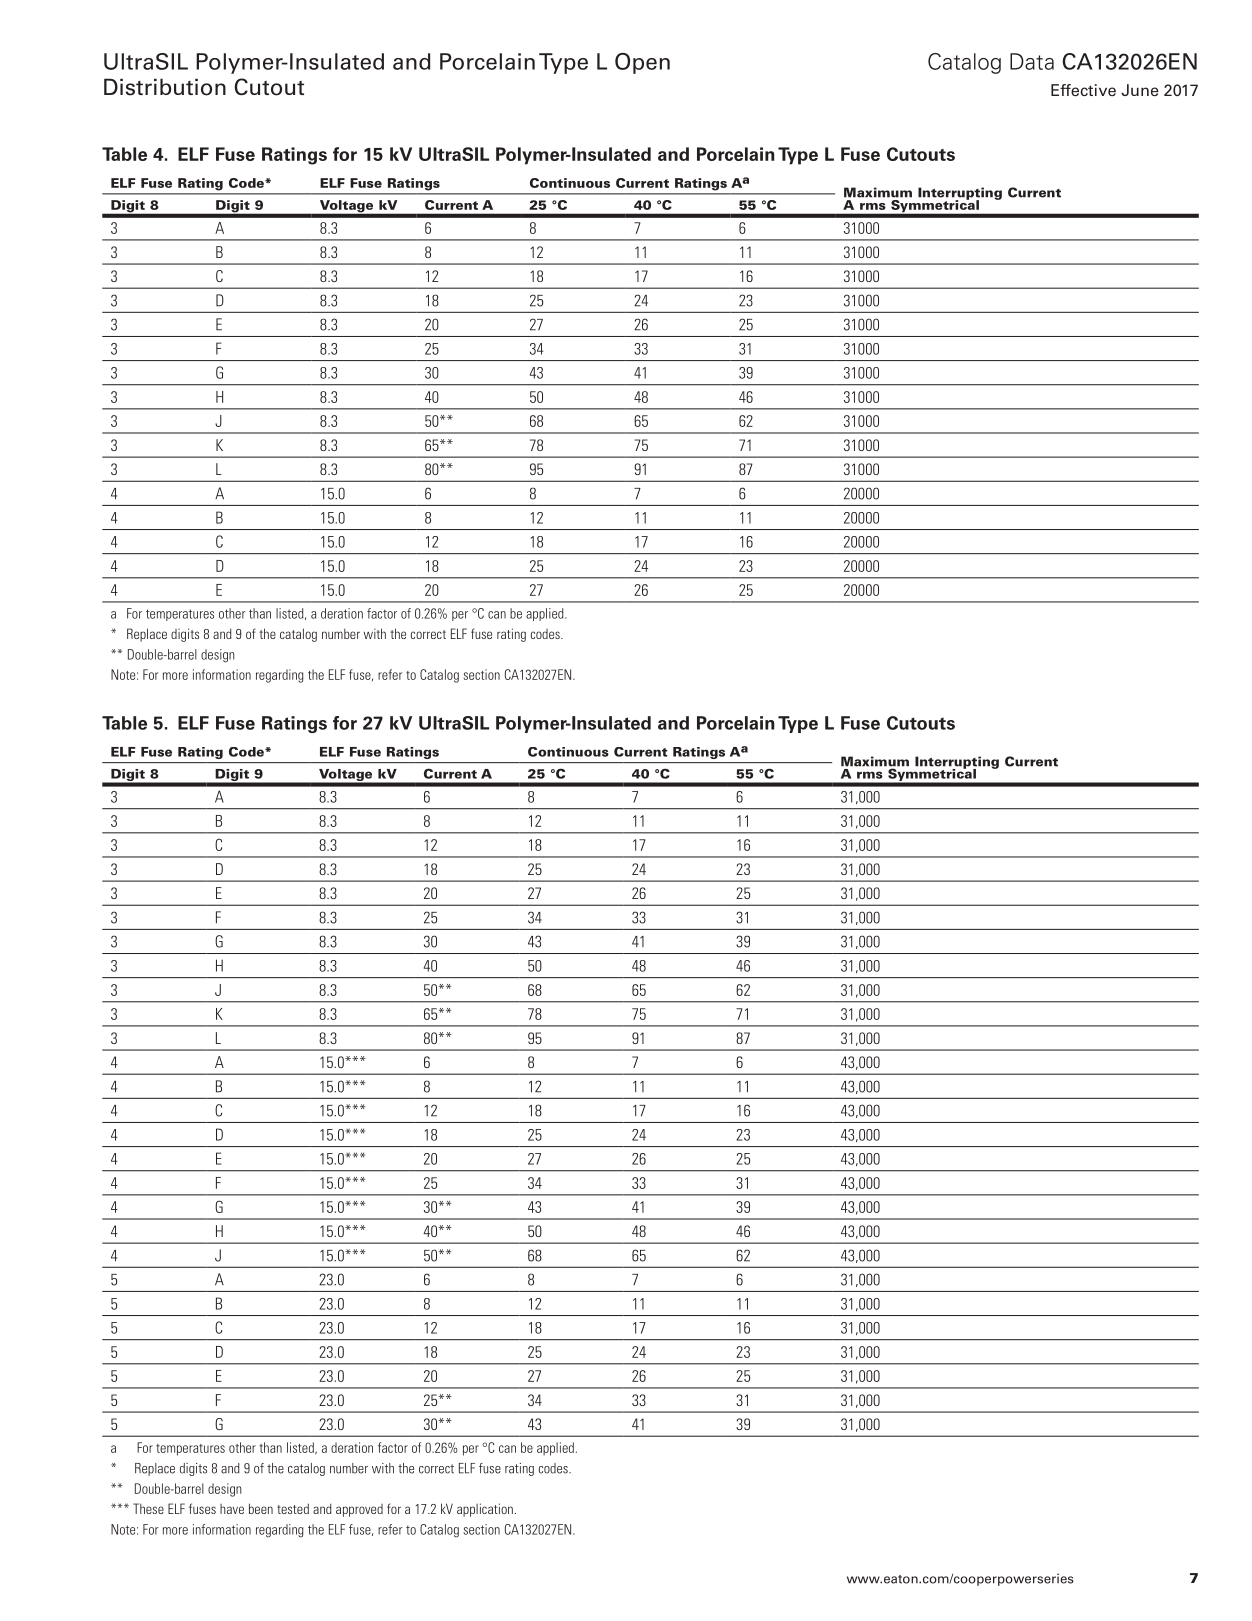 The image size is (1252, 1621). What do you see at coordinates (1032, 61) in the document?
I see `Data` at bounding box center [1032, 61].
